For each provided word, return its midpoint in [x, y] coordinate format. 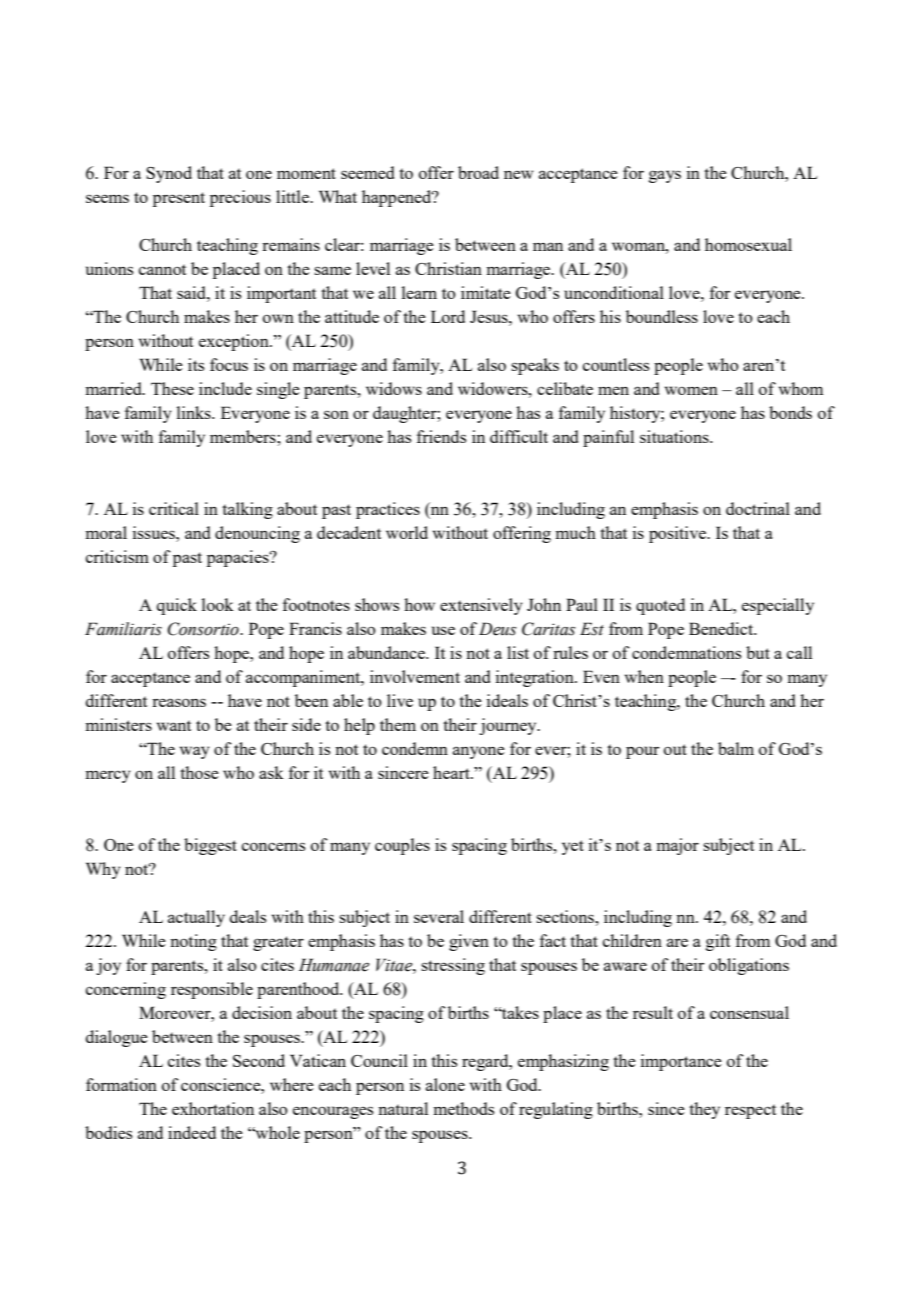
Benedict [722, 628]
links [195, 412]
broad [478, 172]
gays [665, 176]
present [179, 199]
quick [177, 606]
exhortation [213, 1108]
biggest [210, 846]
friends [441, 436]
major [677, 846]
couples [402, 846]
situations [675, 436]
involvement [415, 676]
